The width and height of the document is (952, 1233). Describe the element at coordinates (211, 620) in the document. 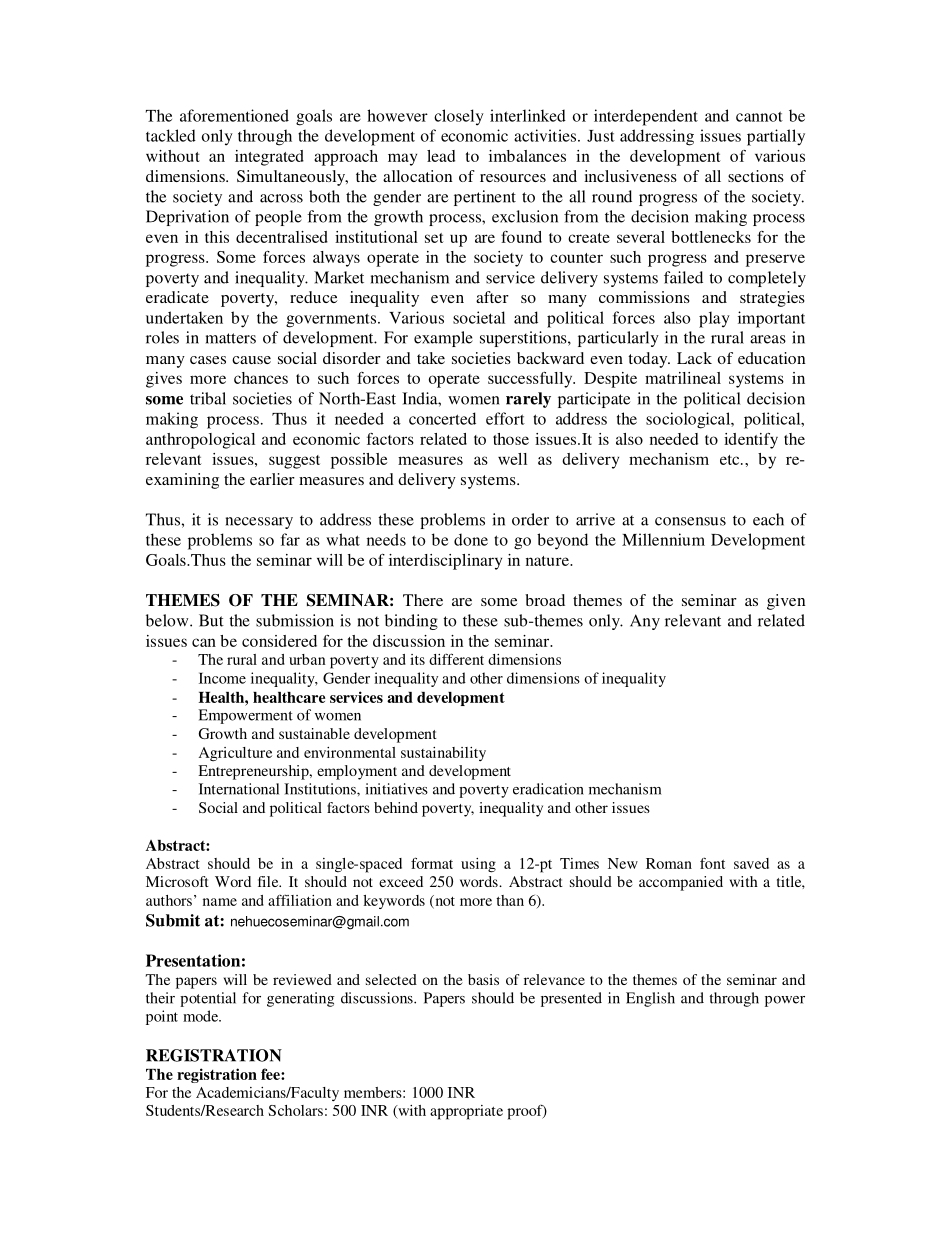

I see `But` at that location.
